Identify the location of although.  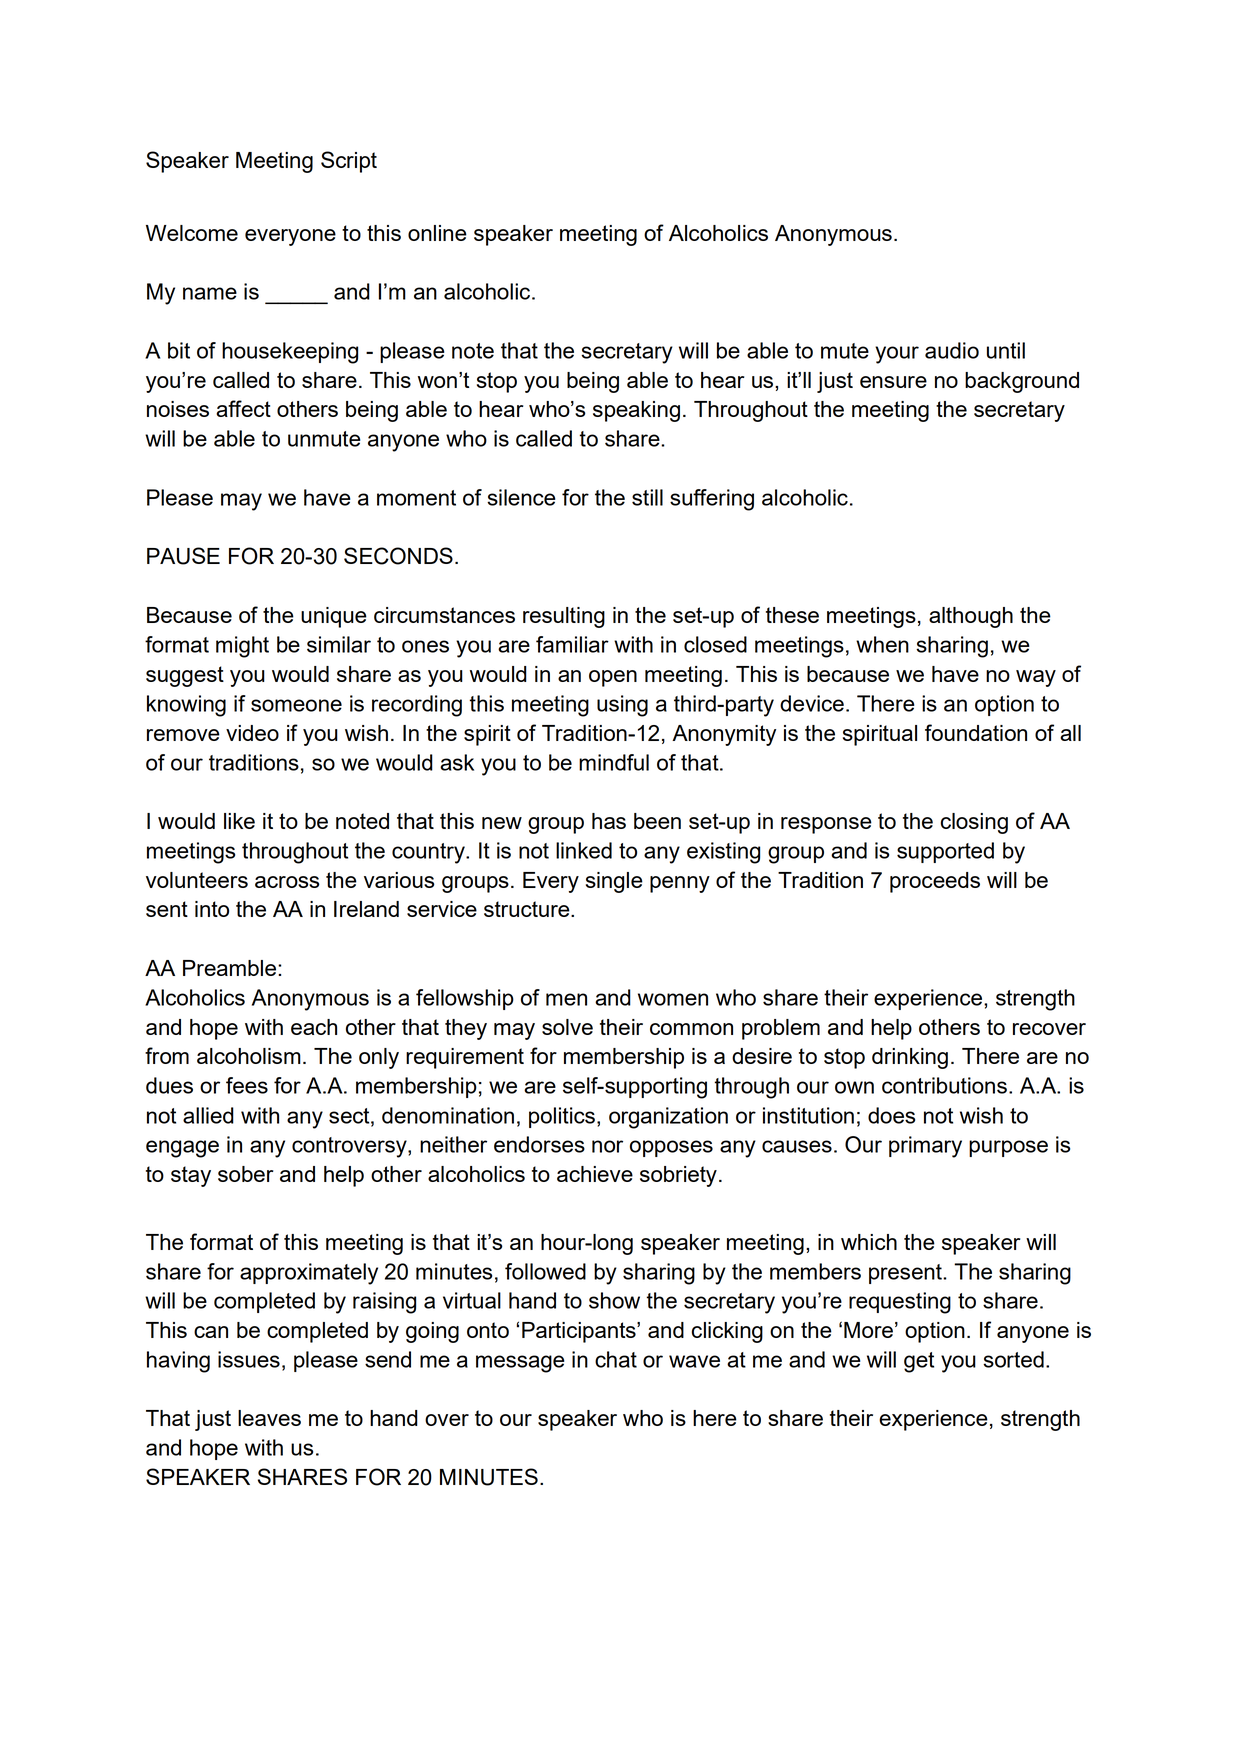
(971, 617).
